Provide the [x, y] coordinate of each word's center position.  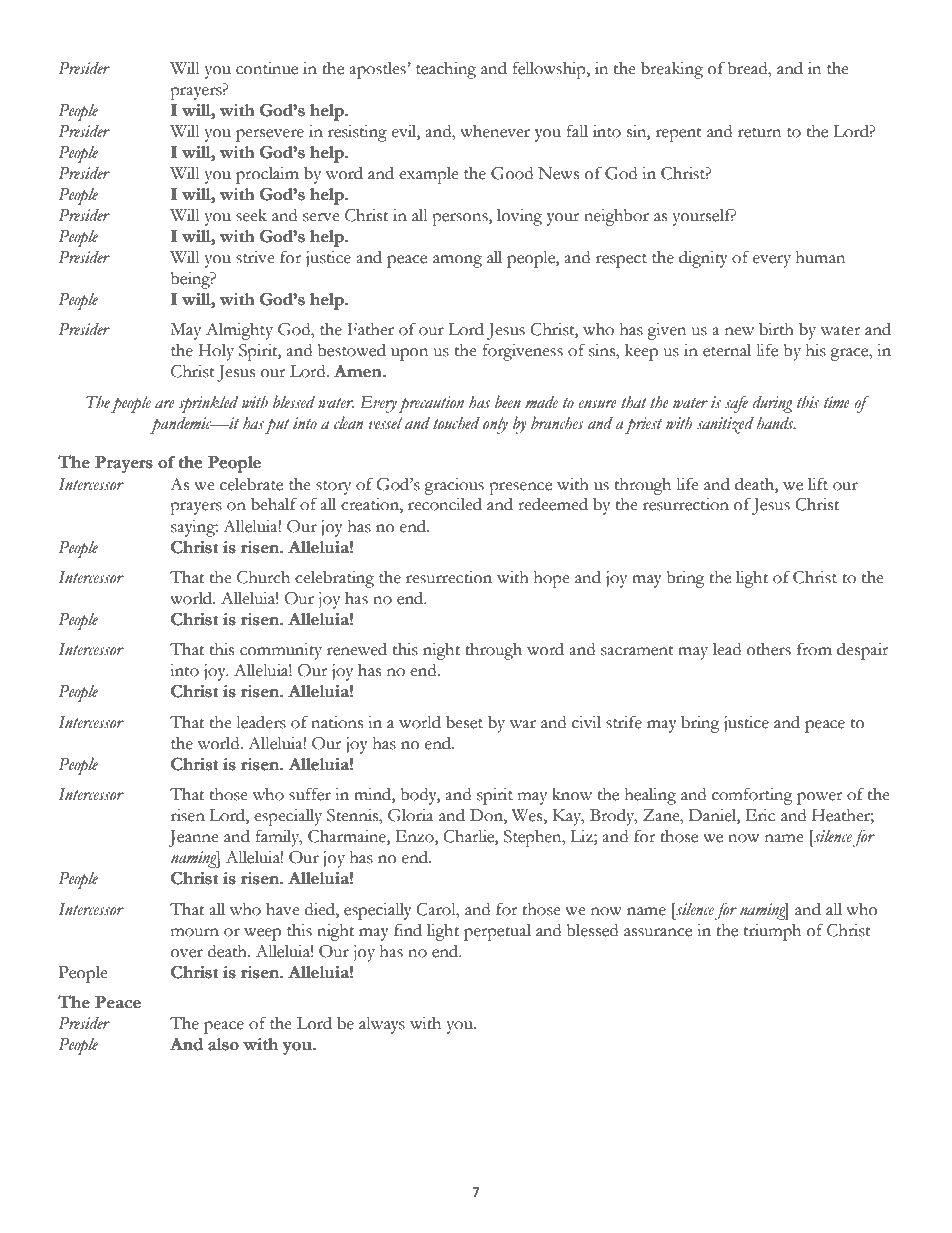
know [572, 794]
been [508, 402]
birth [776, 329]
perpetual [497, 932]
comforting [752, 796]
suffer [310, 794]
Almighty [239, 331]
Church [263, 577]
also [223, 1044]
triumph [772, 932]
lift [818, 484]
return [759, 133]
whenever [495, 131]
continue [267, 68]
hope [552, 579]
